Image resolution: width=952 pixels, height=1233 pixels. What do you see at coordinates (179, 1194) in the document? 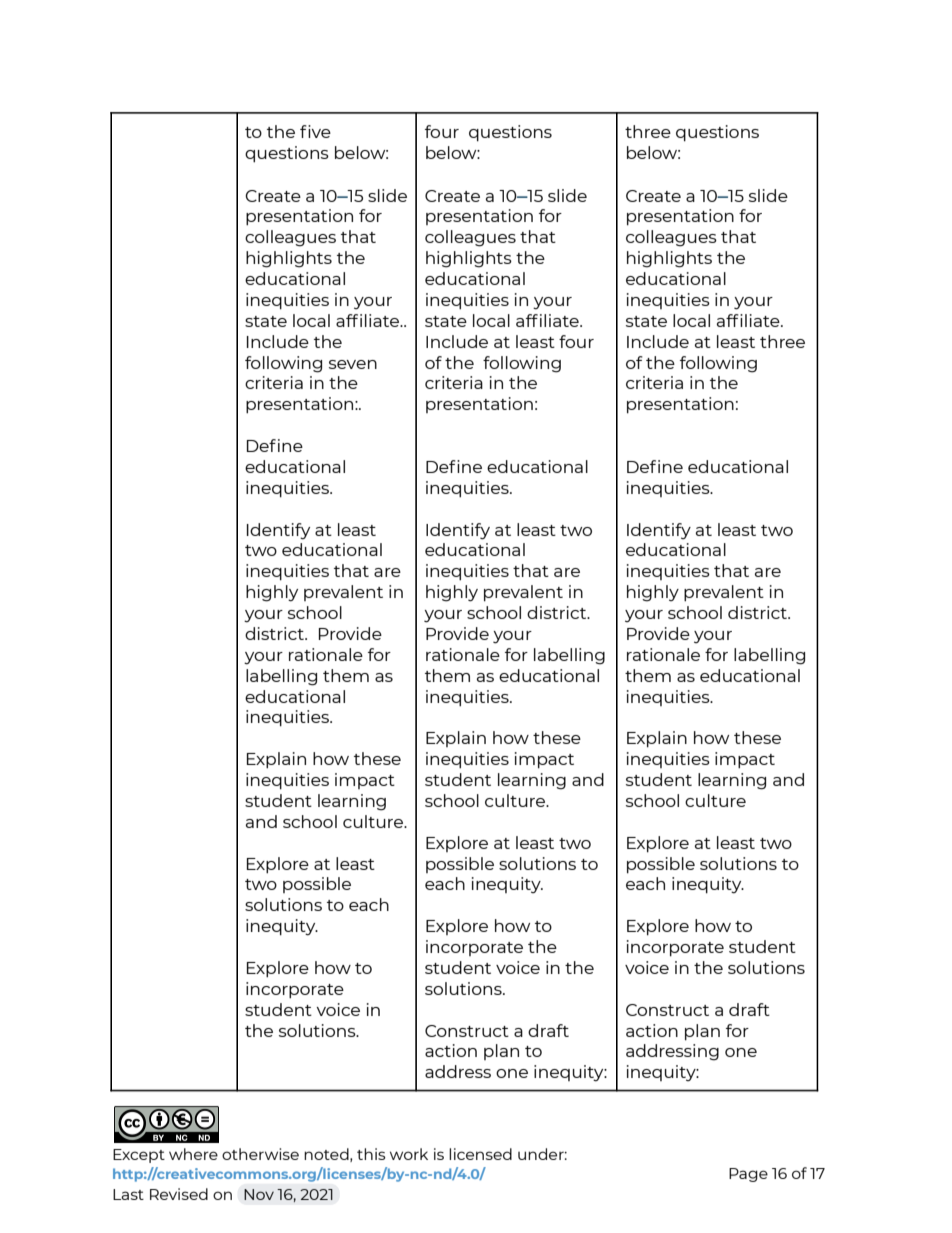
I see `Revised` at bounding box center [179, 1194].
